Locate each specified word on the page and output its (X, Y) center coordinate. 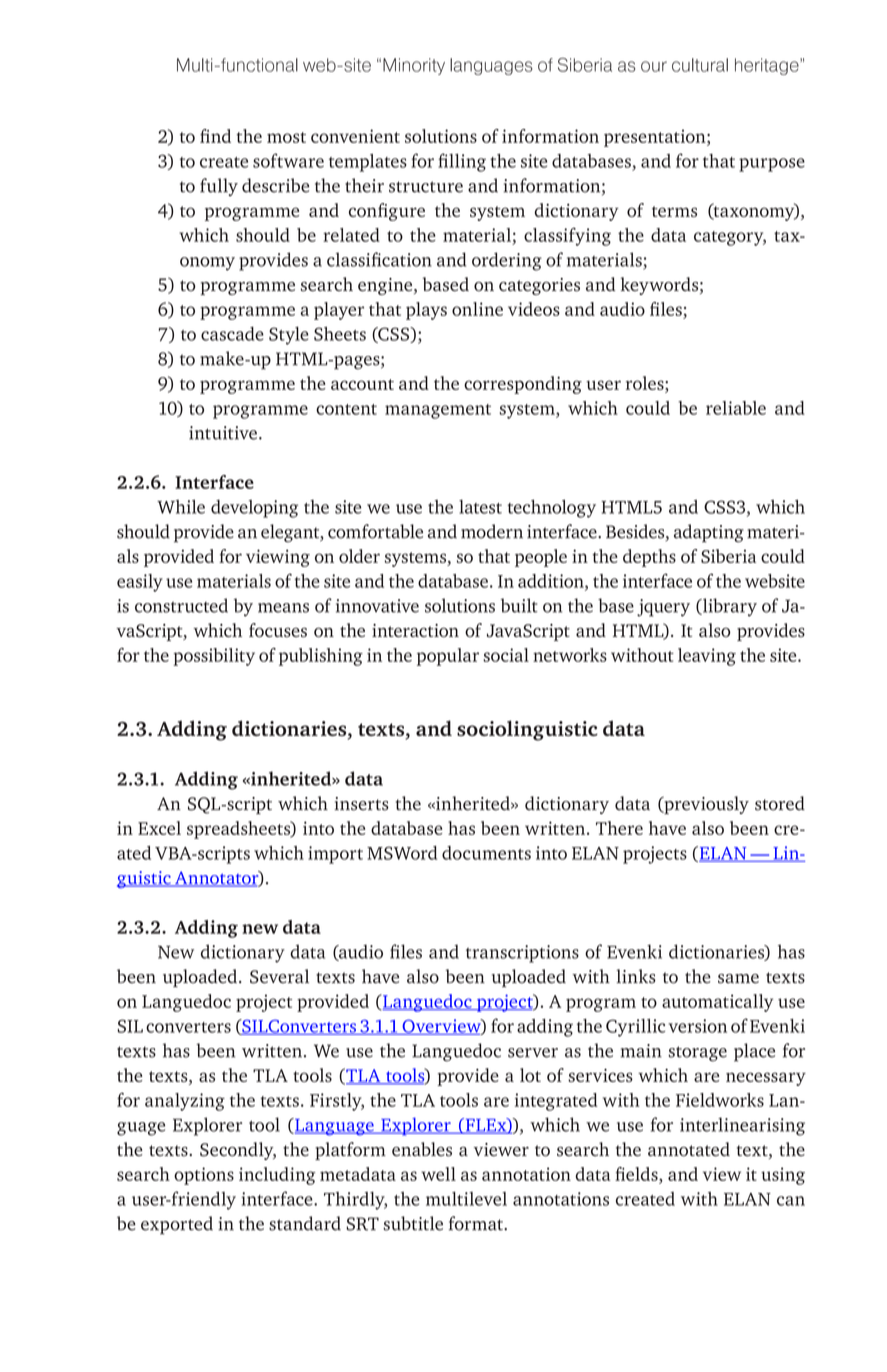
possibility (214, 657)
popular (448, 657)
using (783, 1176)
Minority (414, 66)
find (215, 136)
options (204, 1176)
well (438, 1174)
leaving (707, 657)
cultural (700, 65)
